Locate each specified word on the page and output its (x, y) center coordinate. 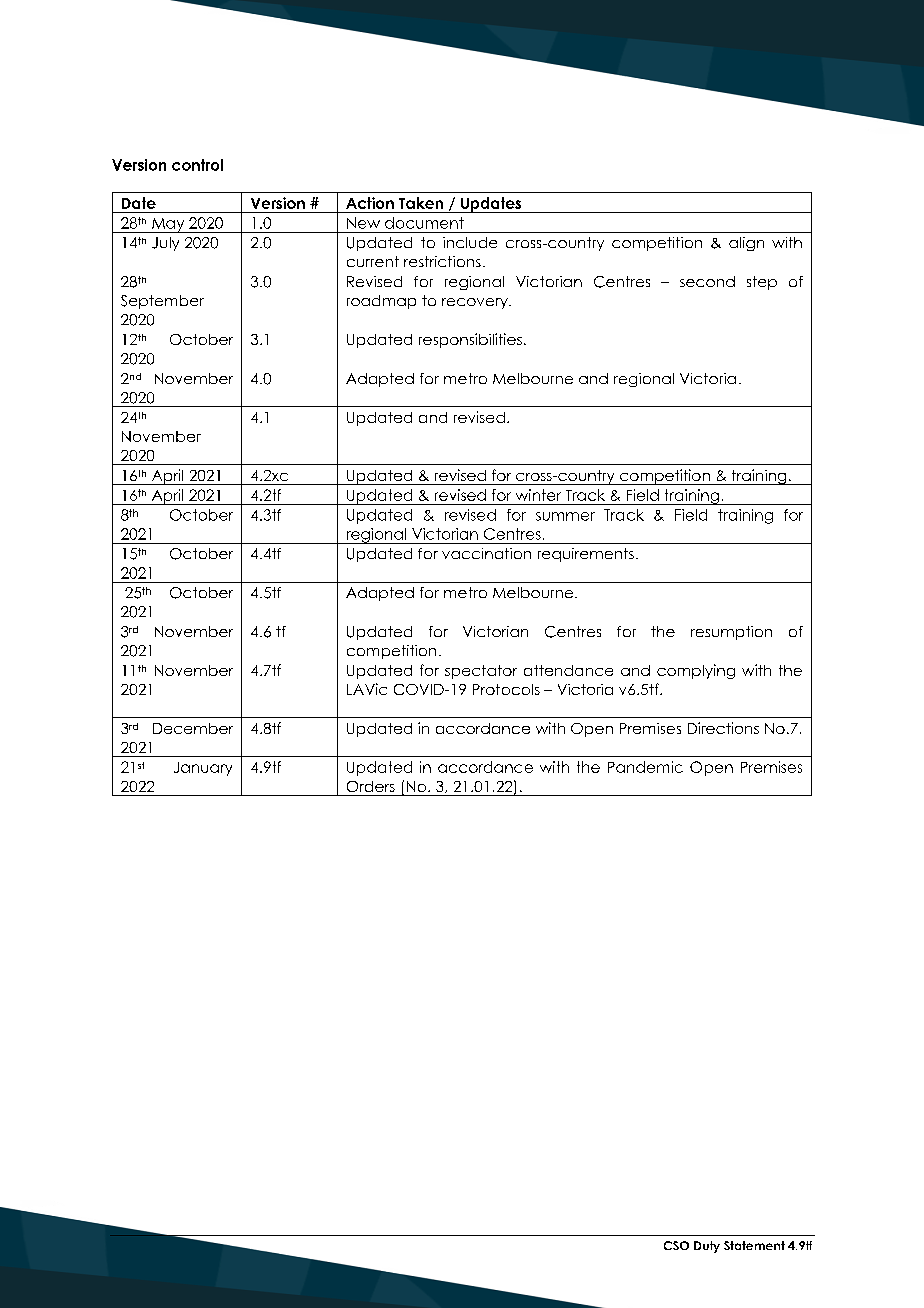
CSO (676, 1245)
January (203, 769)
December (193, 728)
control (197, 165)
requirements (586, 555)
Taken (421, 203)
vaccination (486, 553)
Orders (371, 786)
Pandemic (645, 767)
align (746, 244)
